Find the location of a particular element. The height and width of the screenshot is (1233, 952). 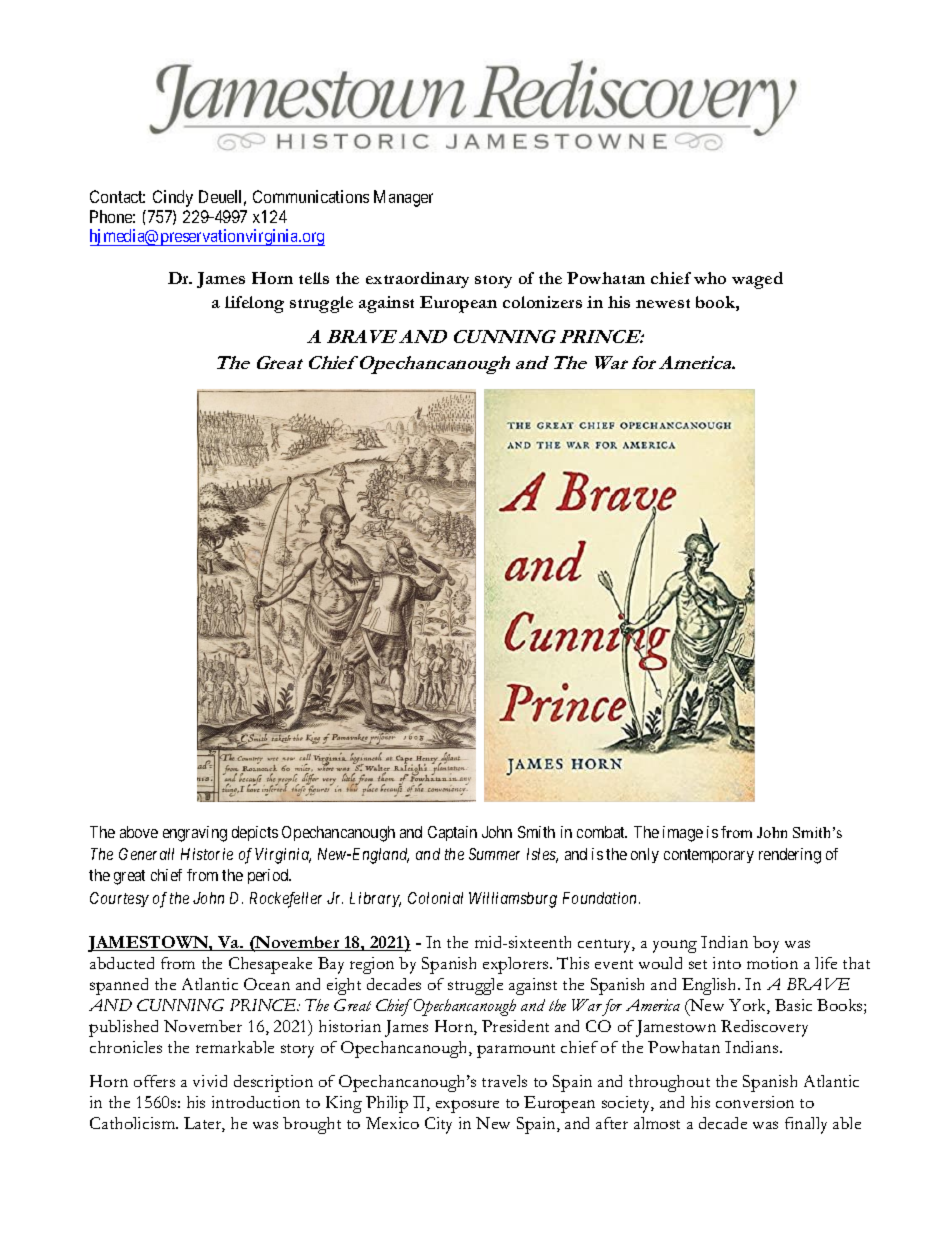

combat is located at coordinates (602, 832).
